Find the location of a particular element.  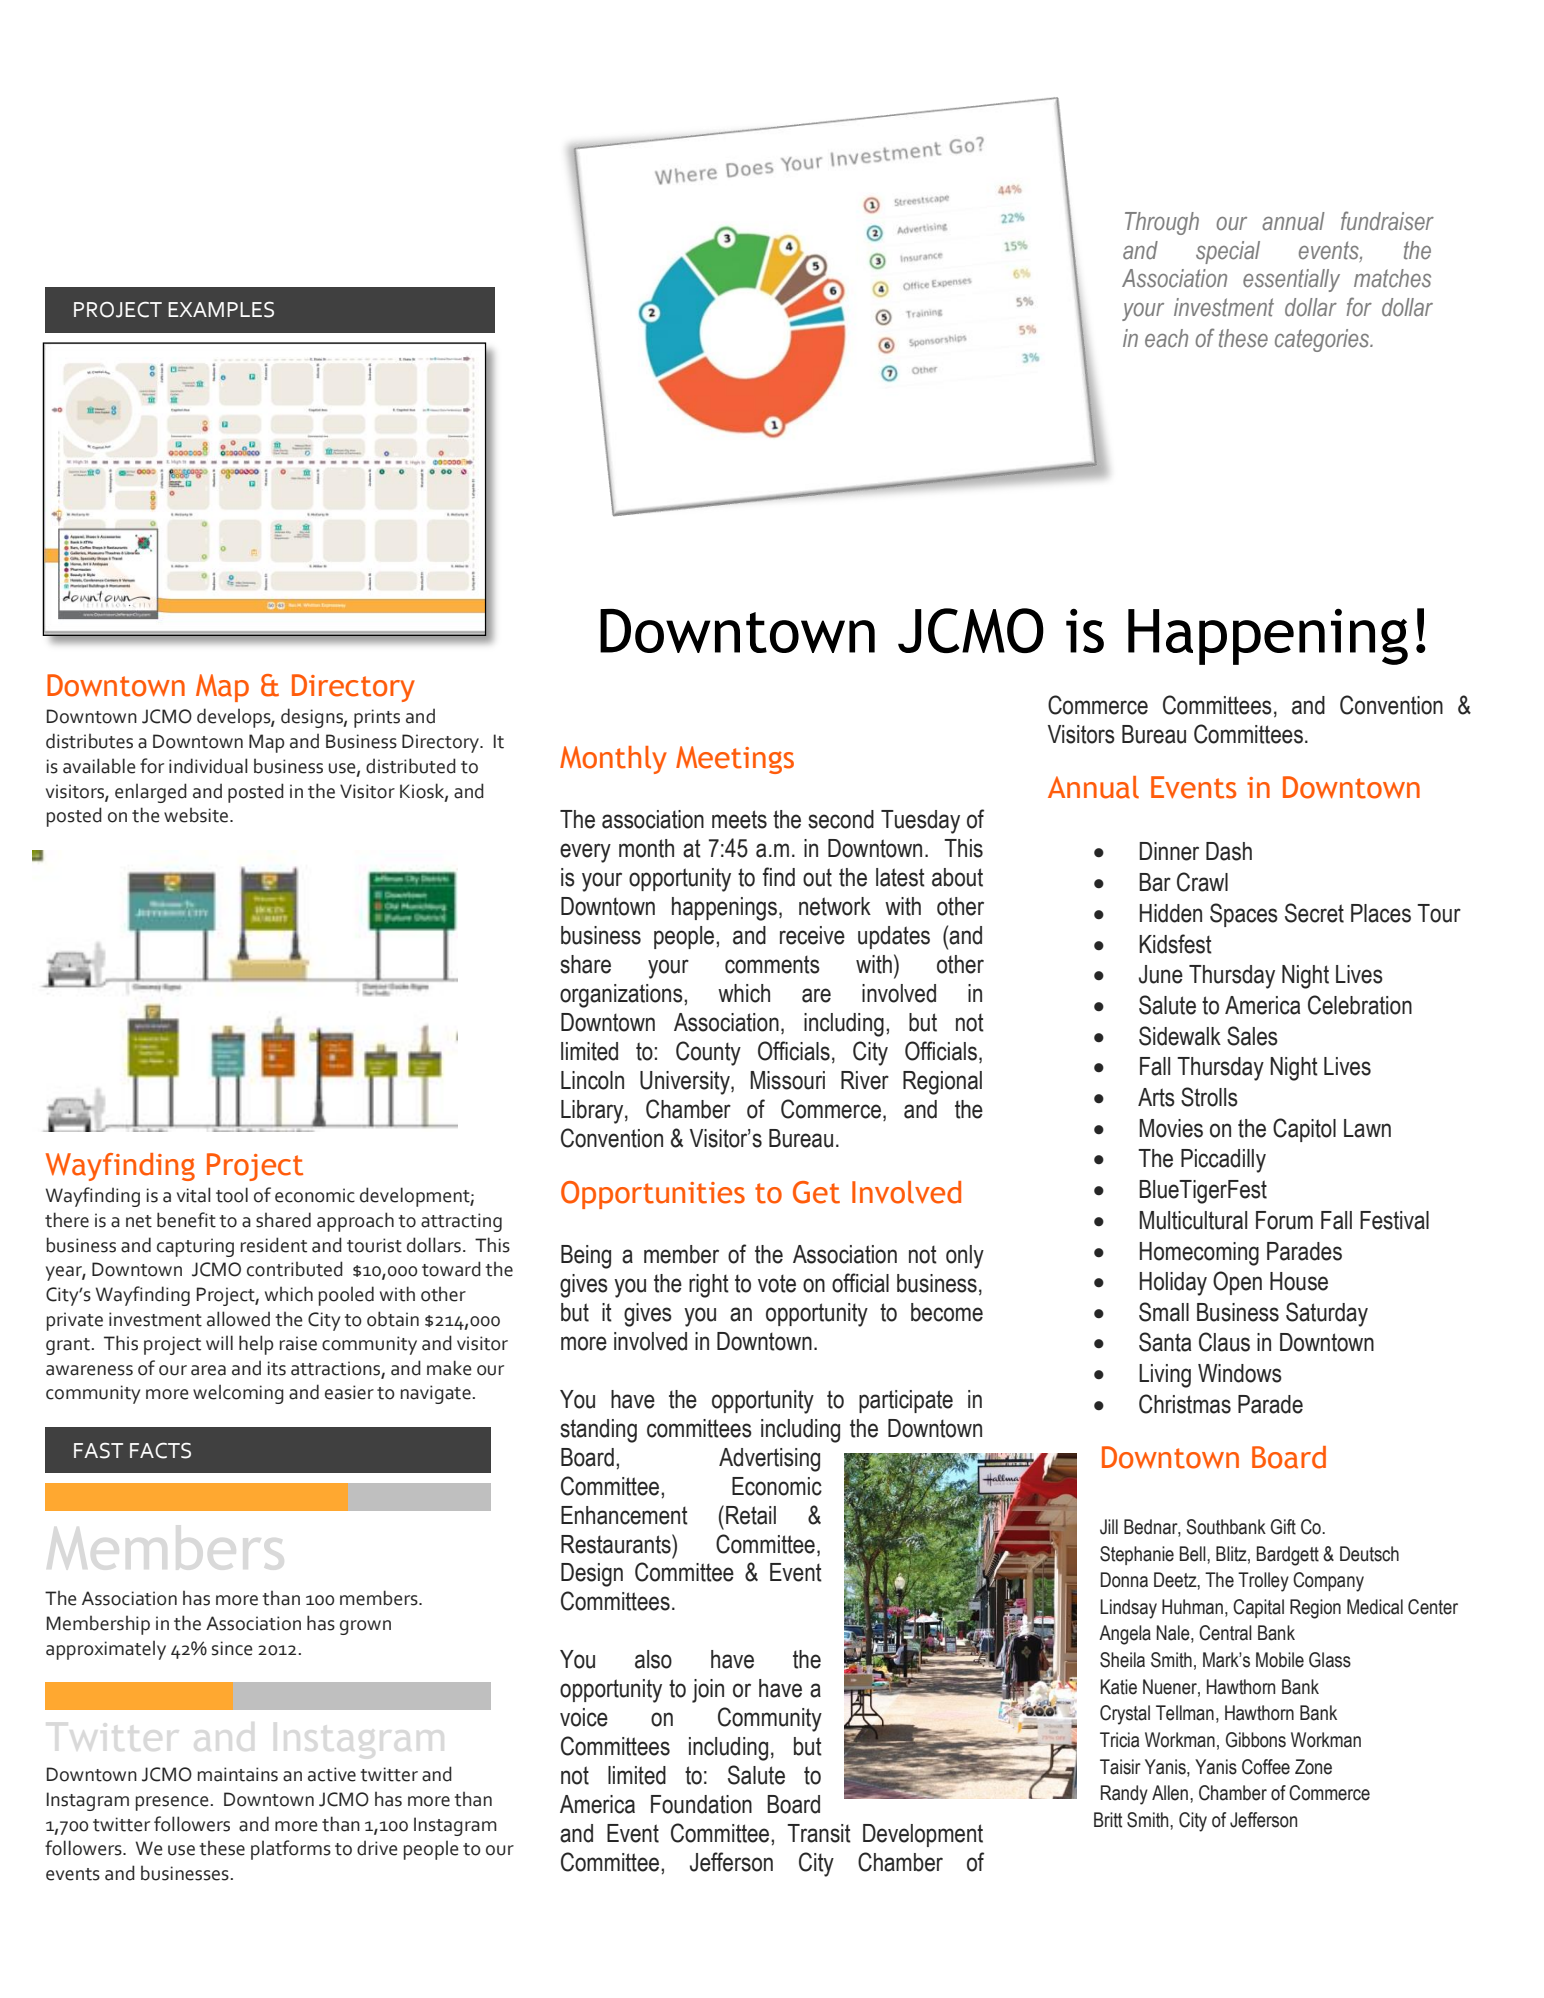

Sales is located at coordinates (1252, 1036).
